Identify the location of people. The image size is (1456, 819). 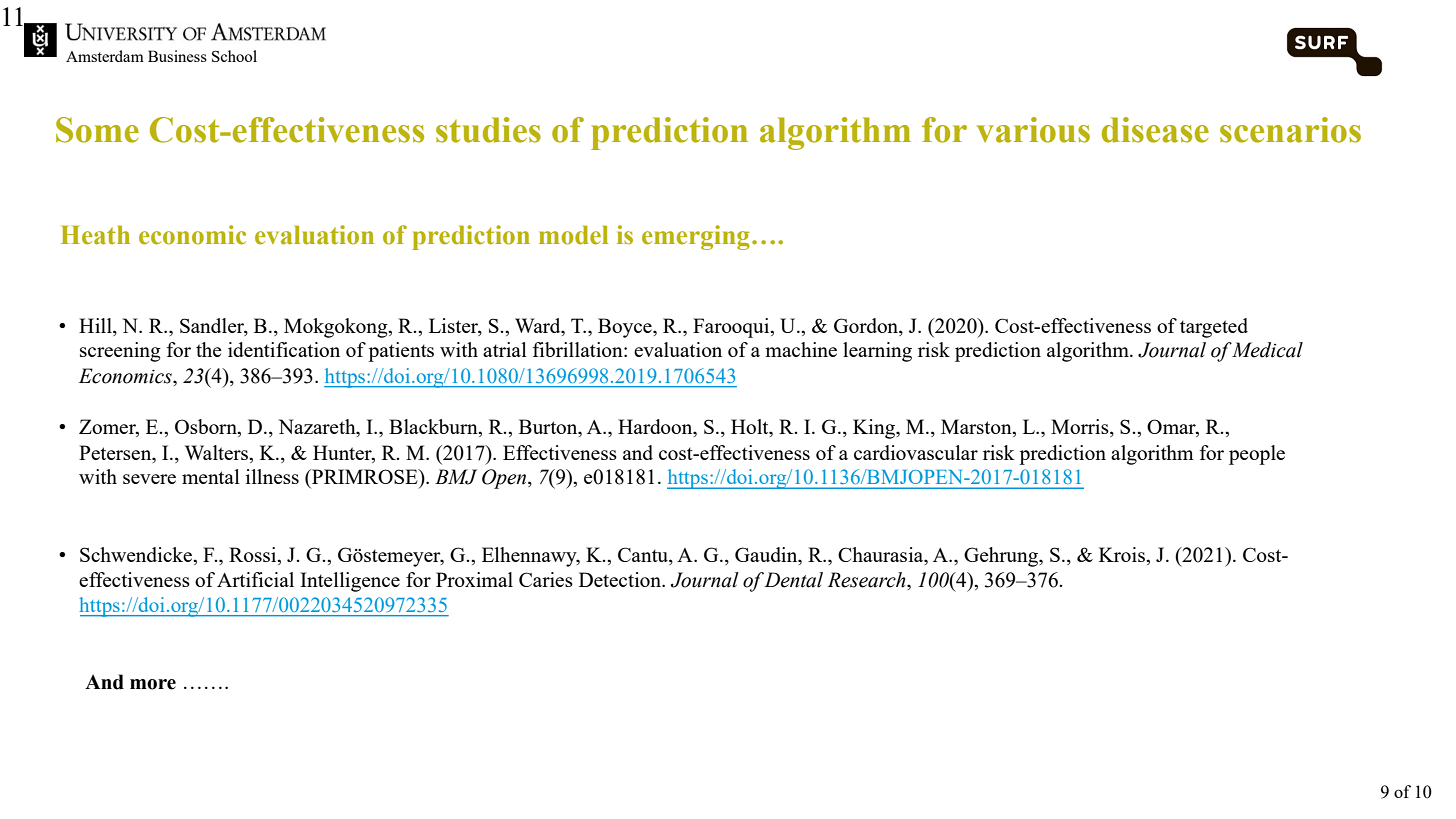
(1257, 455).
